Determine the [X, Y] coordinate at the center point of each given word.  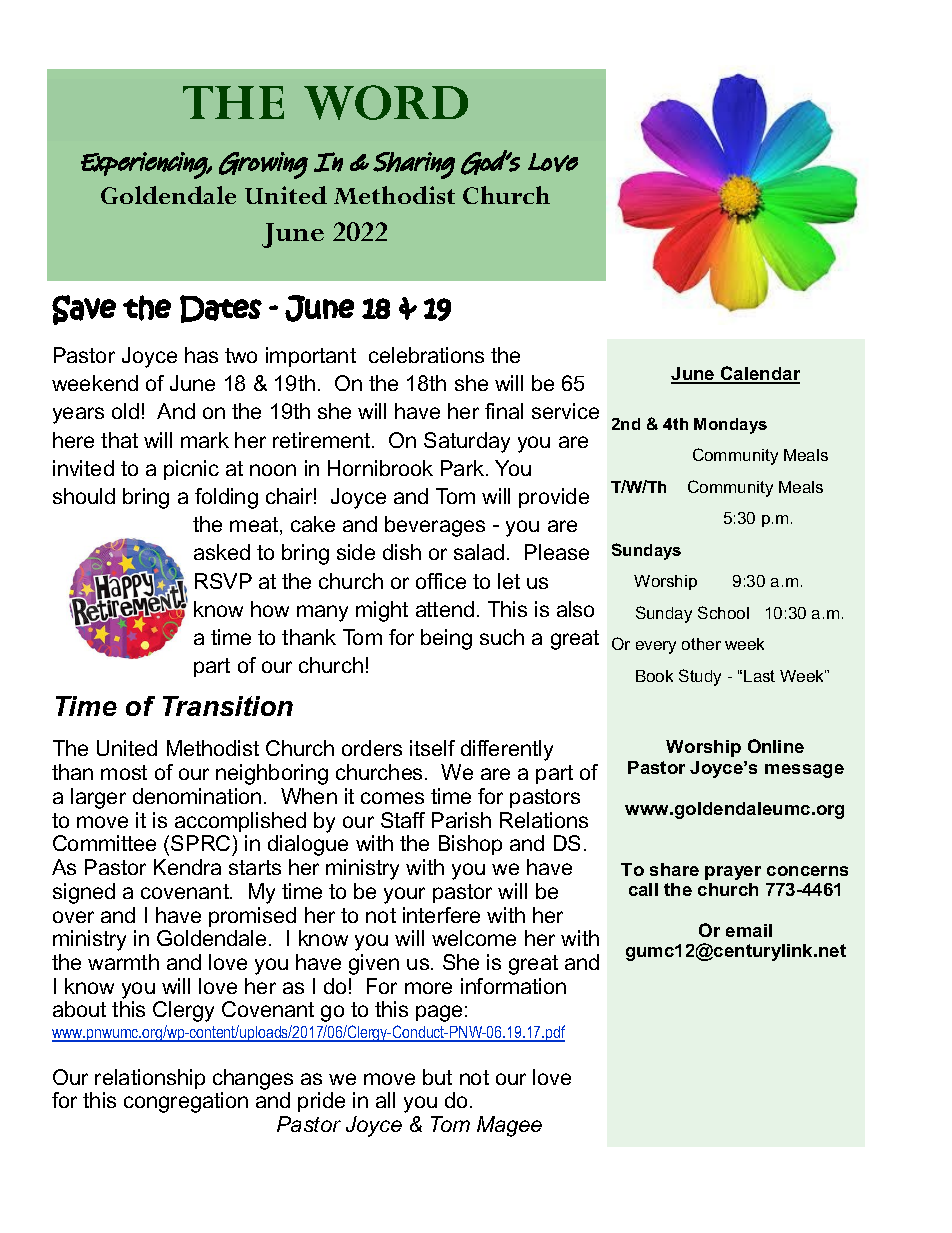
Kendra [187, 867]
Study [700, 677]
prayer [733, 873]
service [565, 411]
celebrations [426, 355]
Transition [228, 706]
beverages [435, 526]
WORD [386, 102]
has [201, 355]
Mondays [730, 426]
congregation [186, 1102]
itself [432, 748]
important [311, 357]
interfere [441, 915]
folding [226, 498]
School [723, 612]
